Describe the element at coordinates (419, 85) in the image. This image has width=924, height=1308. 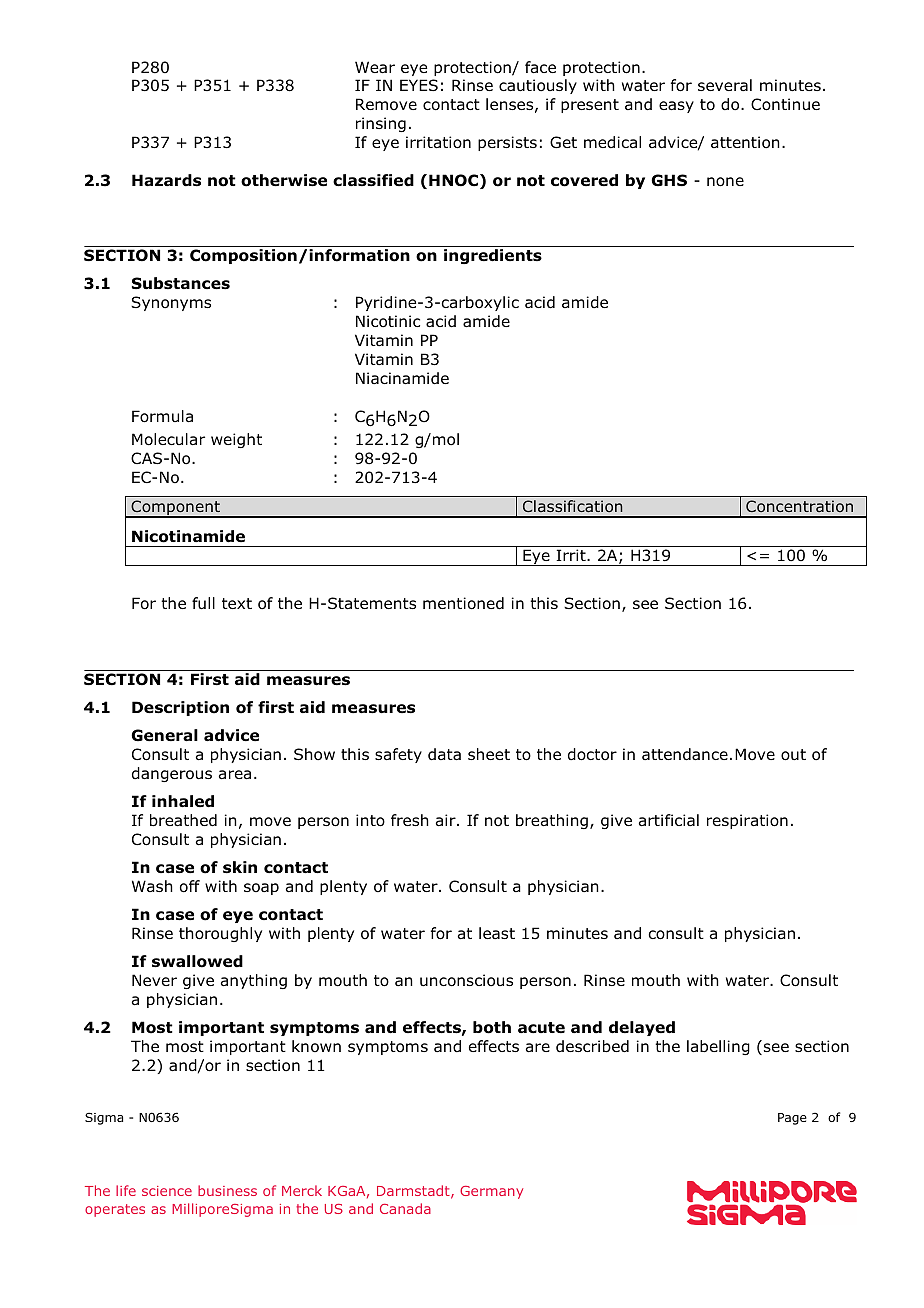
I see `EYES` at that location.
